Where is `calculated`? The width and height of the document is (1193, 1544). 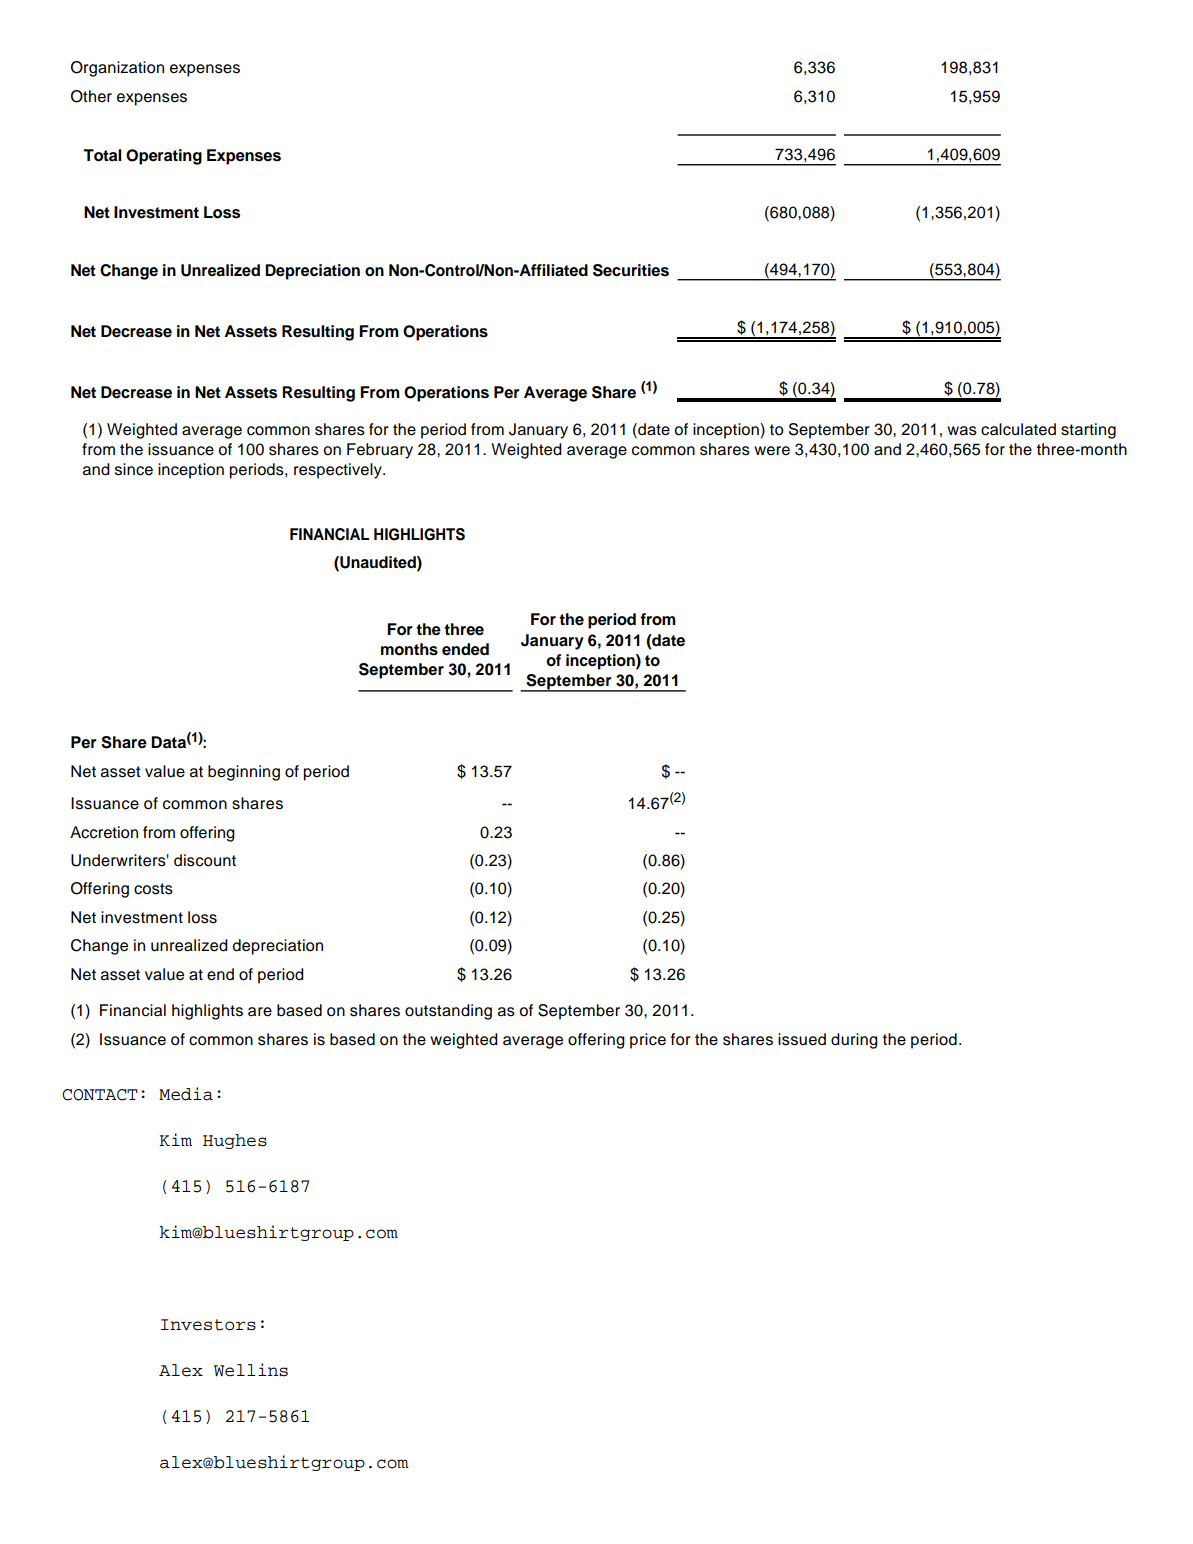 calculated is located at coordinates (1018, 429).
